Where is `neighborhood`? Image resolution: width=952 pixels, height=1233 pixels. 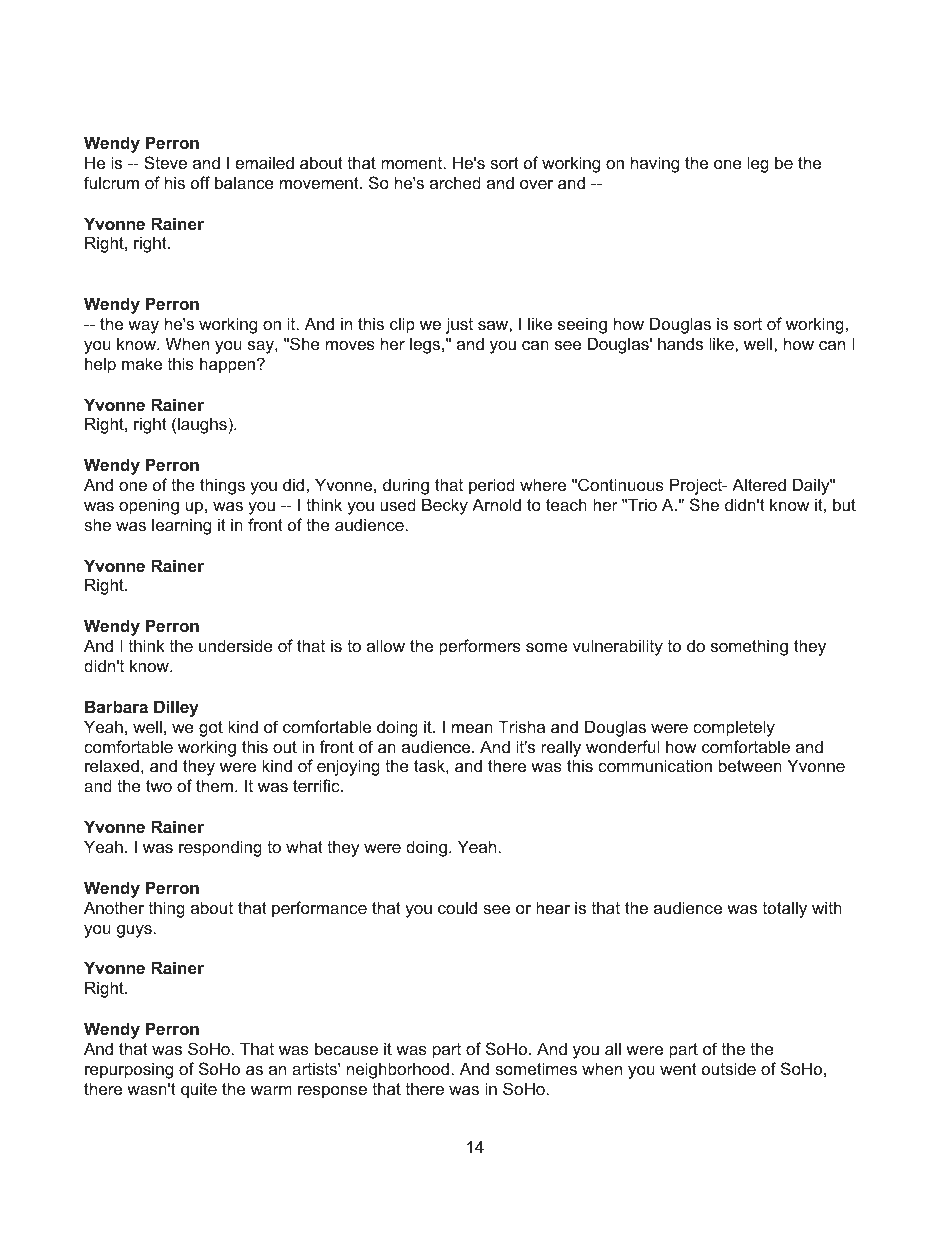 neighborhood is located at coordinates (398, 1070).
